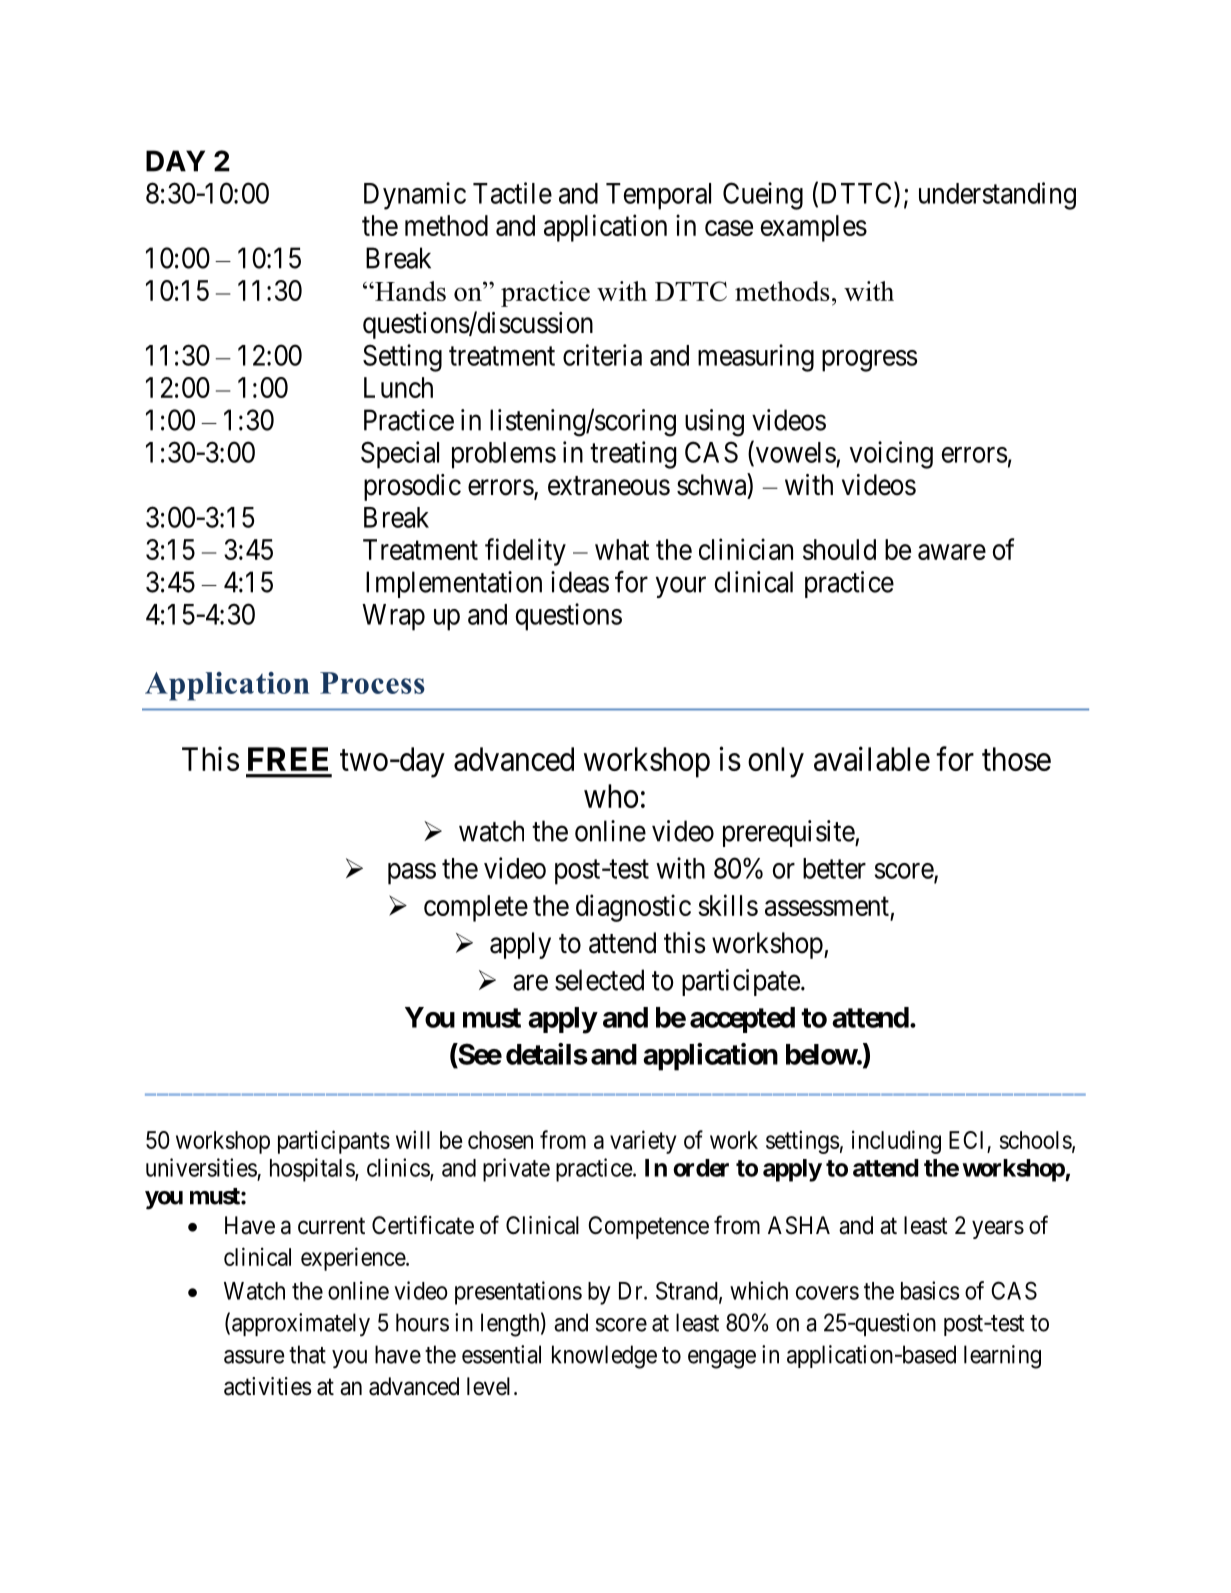 This screenshot has height=1593, width=1231. What do you see at coordinates (872, 758) in the screenshot?
I see `available` at bounding box center [872, 758].
